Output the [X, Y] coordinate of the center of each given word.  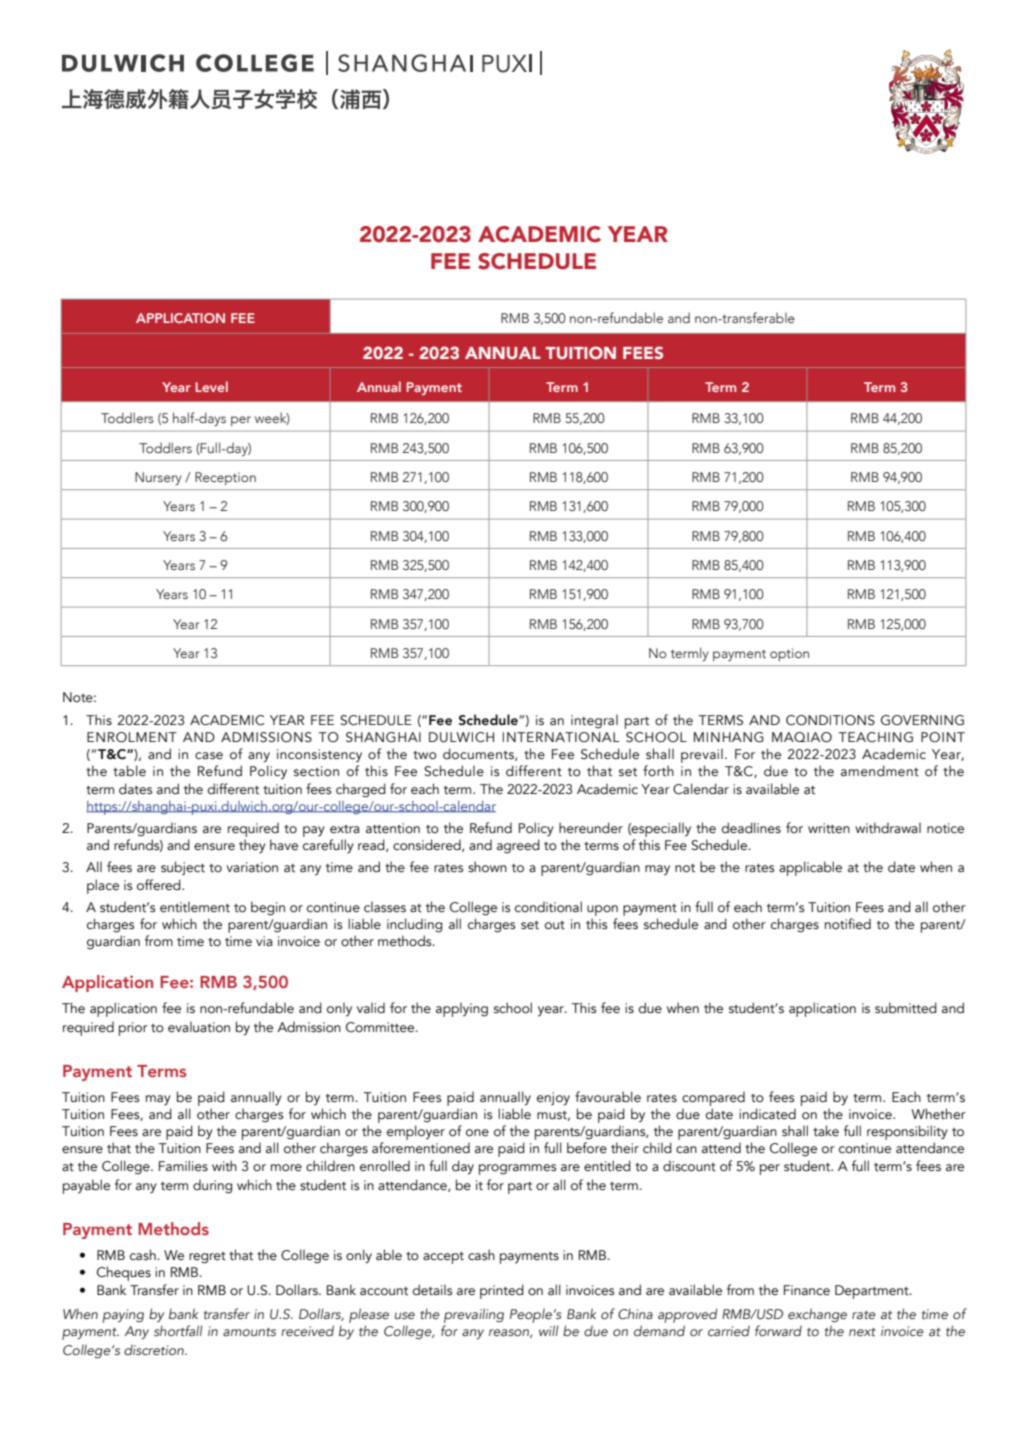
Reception [225, 478]
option [789, 654]
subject [183, 868]
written [829, 828]
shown [487, 867]
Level [211, 386]
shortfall [178, 1330]
